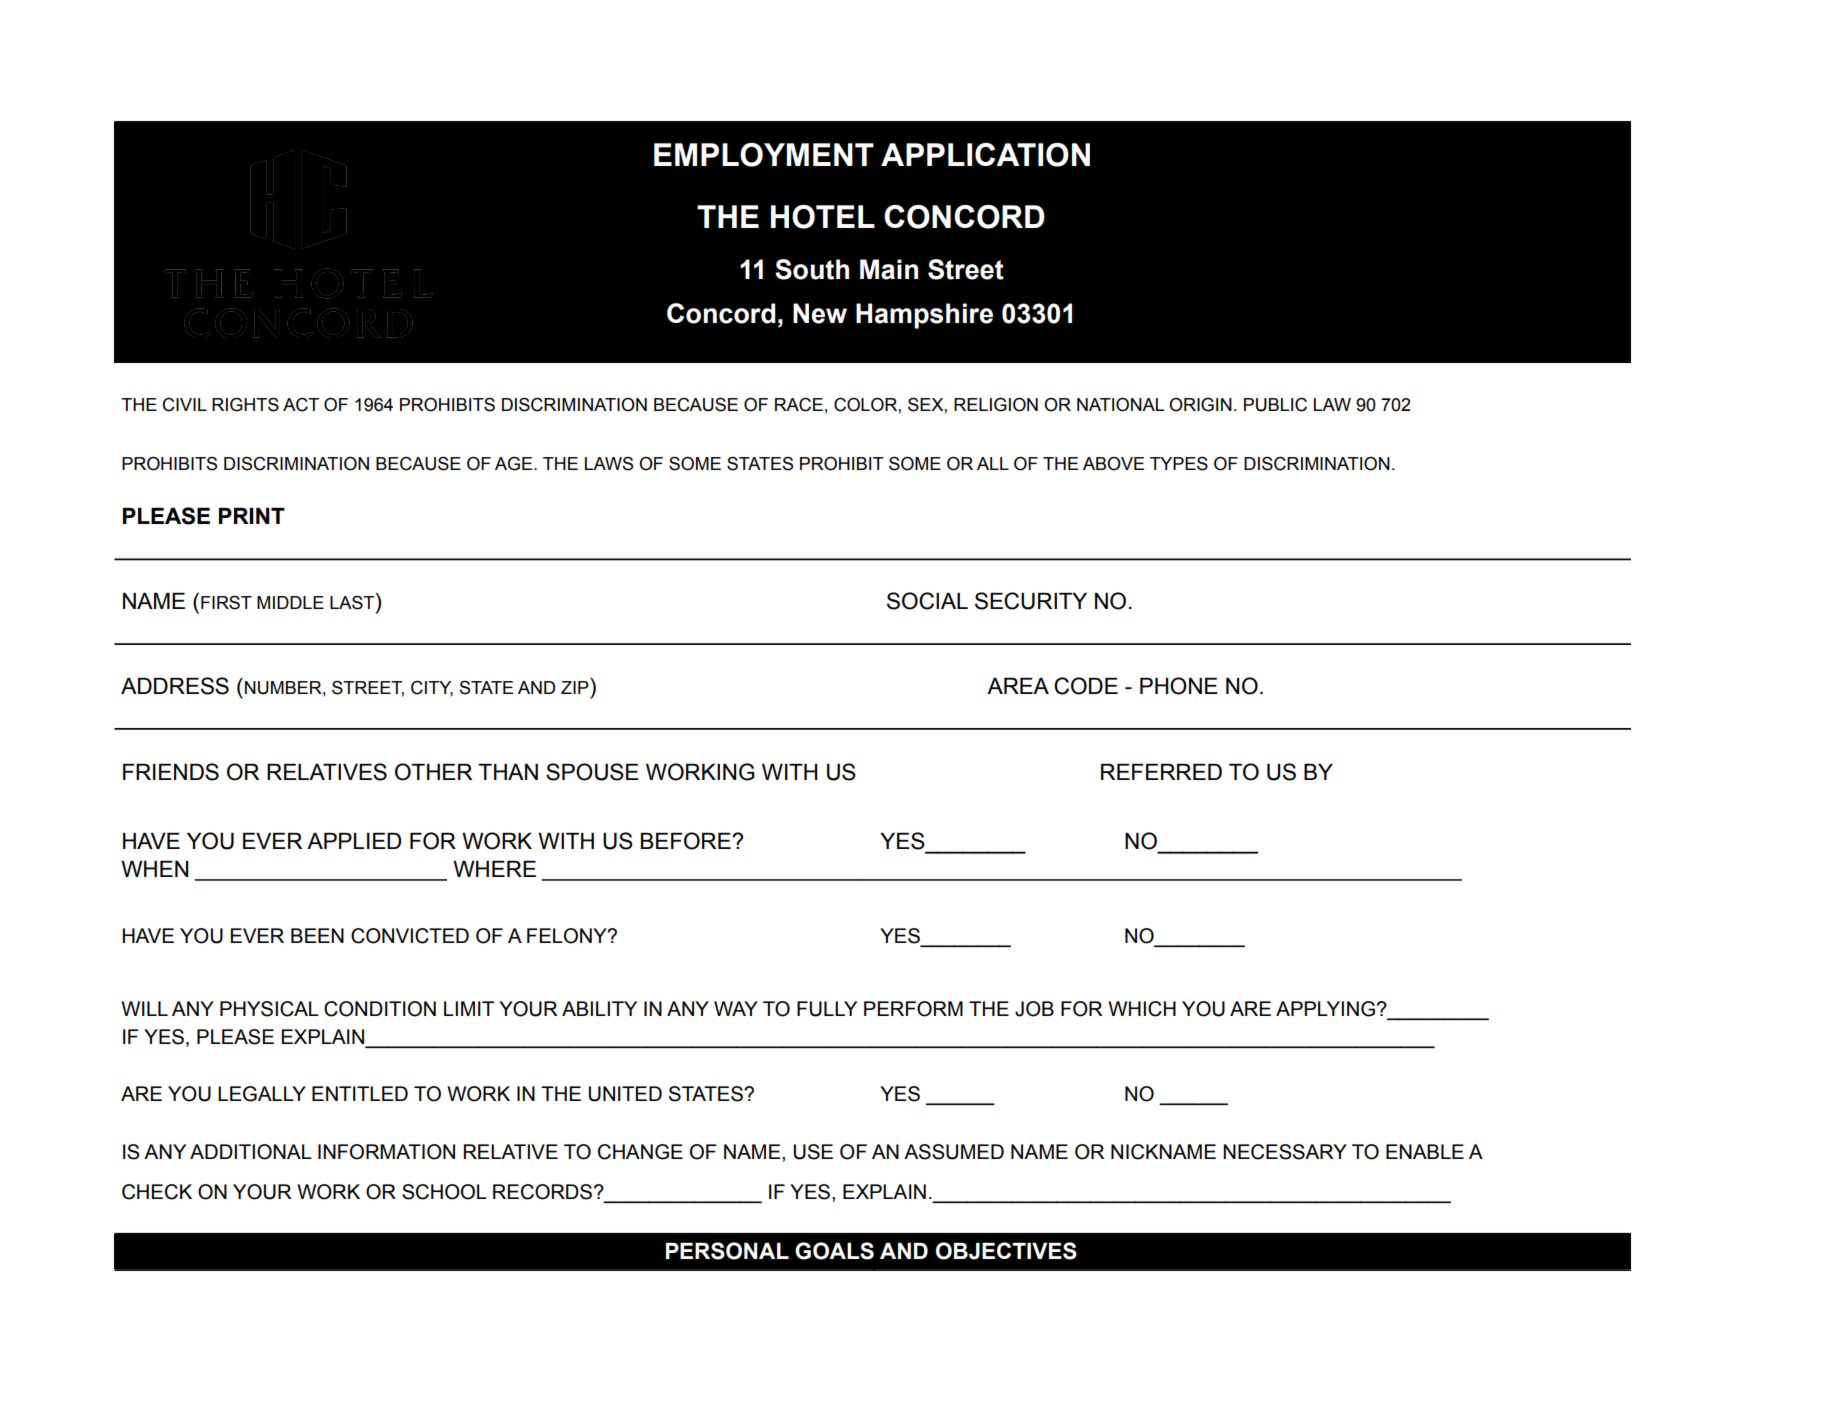 This screenshot has width=1826, height=1411. Describe the element at coordinates (834, 1251) in the screenshot. I see `GOALS` at that location.
